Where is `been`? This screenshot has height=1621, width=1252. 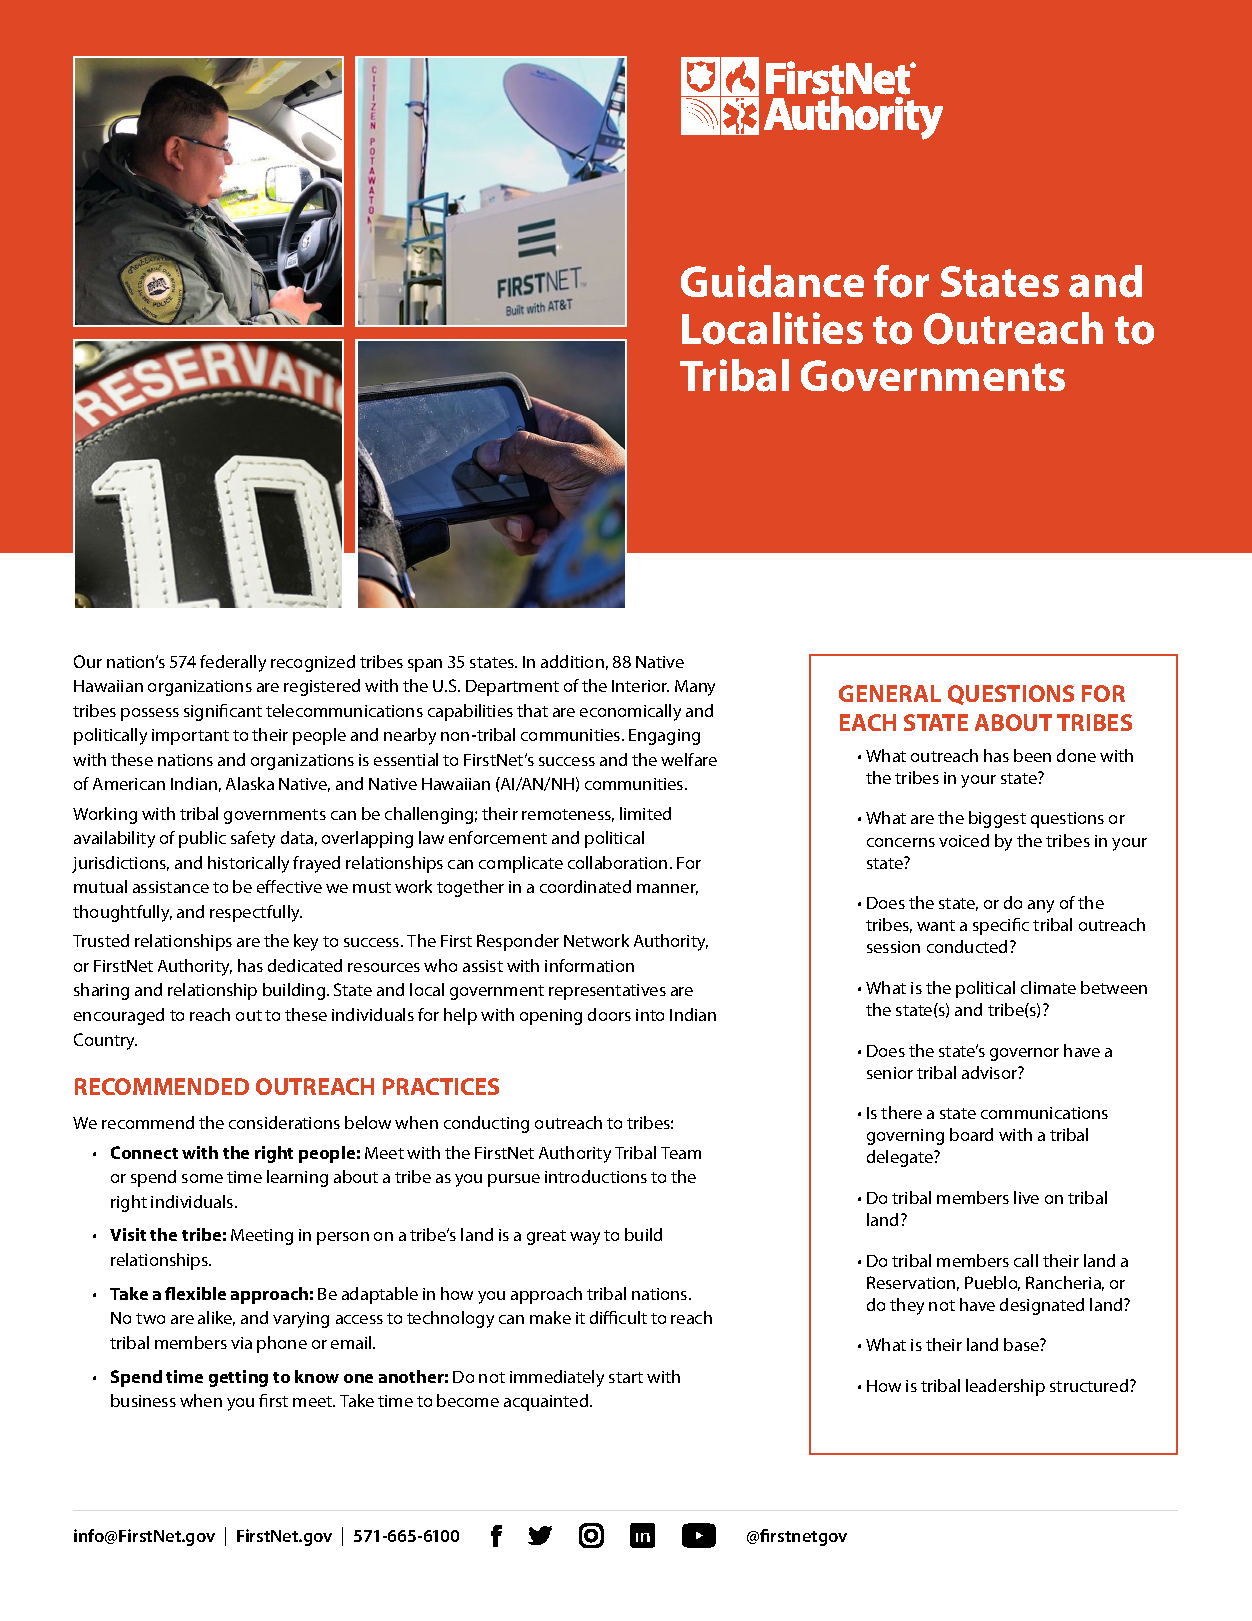
been is located at coordinates (1032, 755).
